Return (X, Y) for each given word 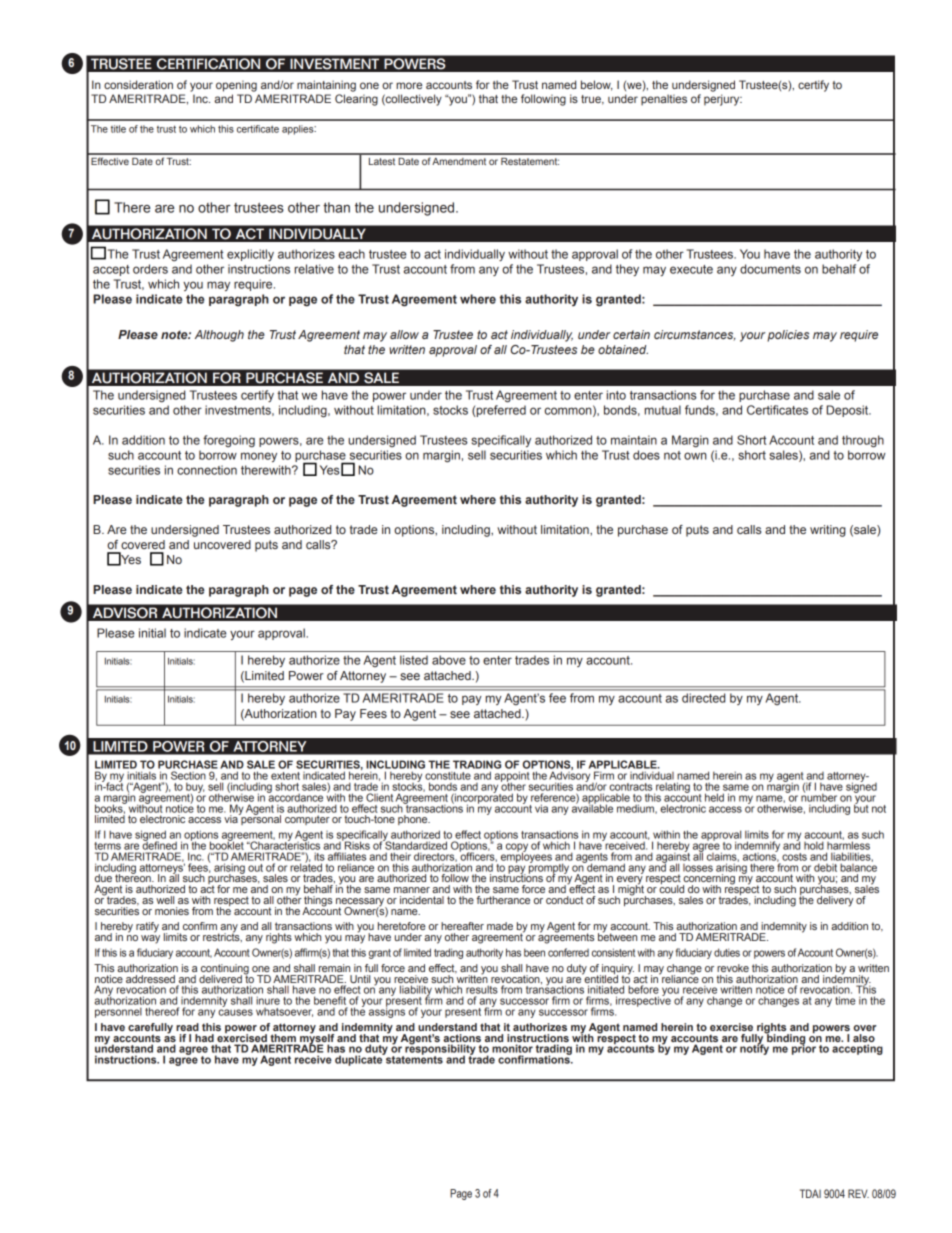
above (449, 660)
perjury (723, 100)
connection (207, 470)
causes (235, 1012)
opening (236, 86)
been (534, 952)
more (409, 85)
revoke (733, 968)
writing (828, 531)
